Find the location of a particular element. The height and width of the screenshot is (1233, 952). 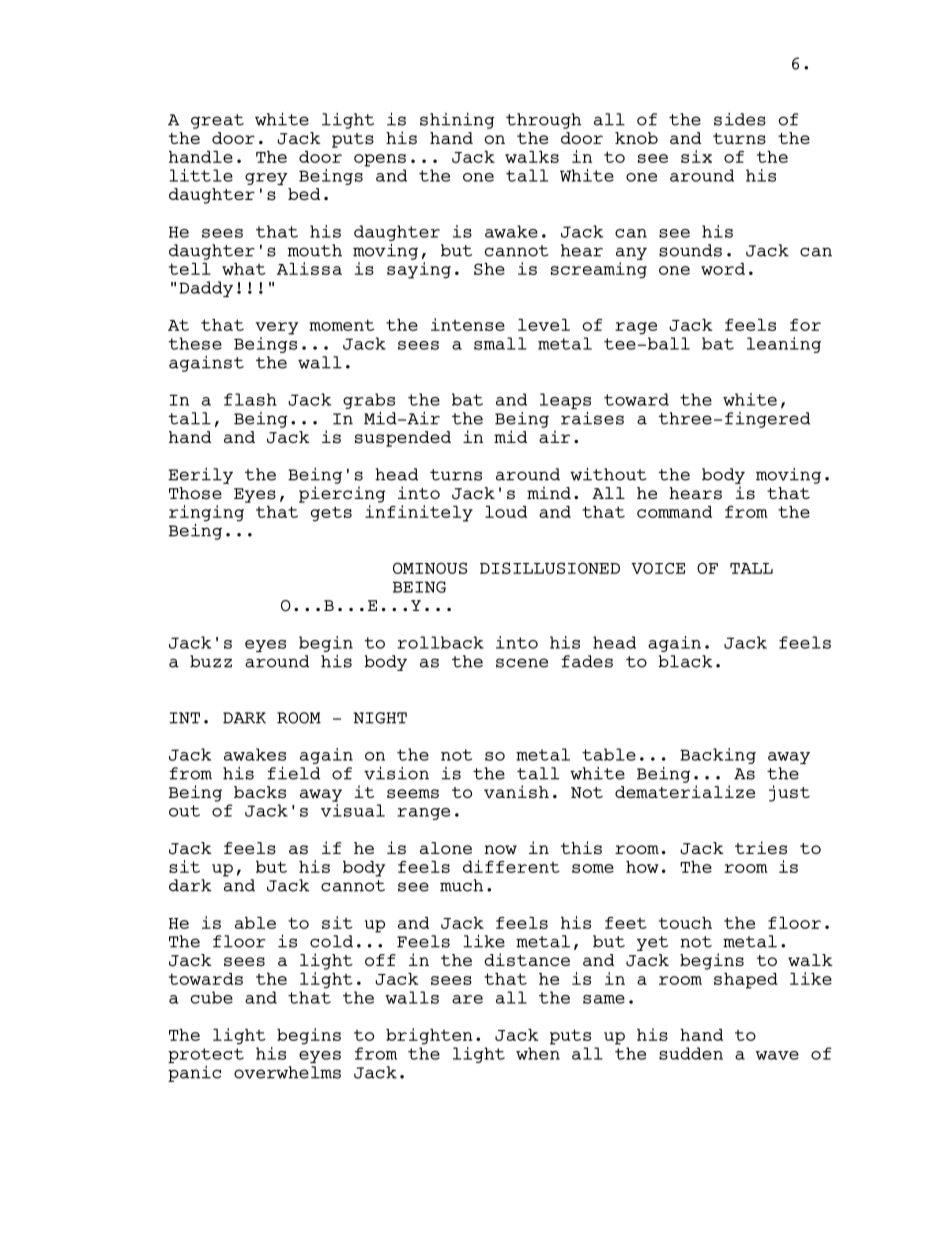

field is located at coordinates (293, 773).
